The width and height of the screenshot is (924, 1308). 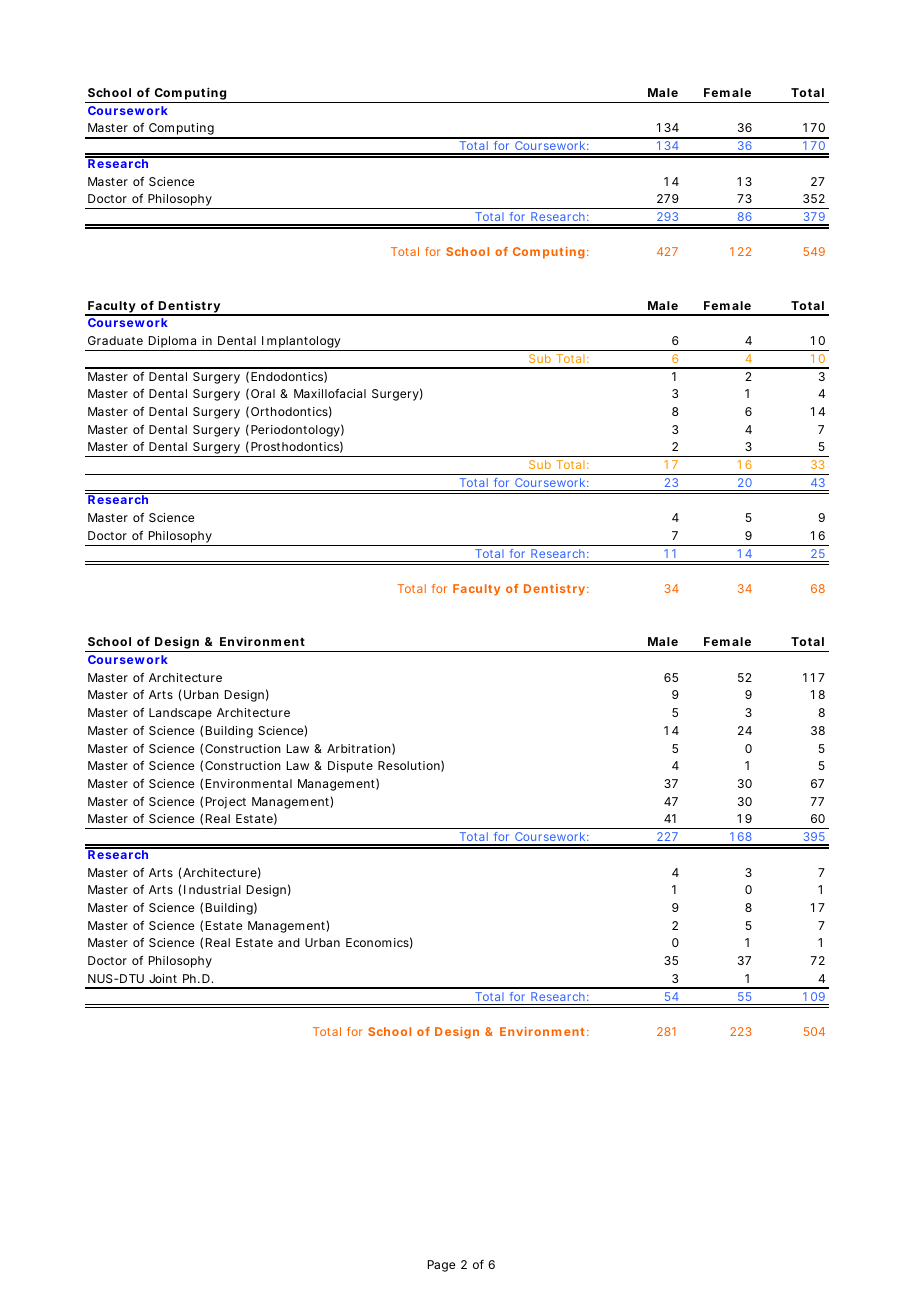 What do you see at coordinates (180, 714) in the screenshot?
I see `Landscape` at bounding box center [180, 714].
